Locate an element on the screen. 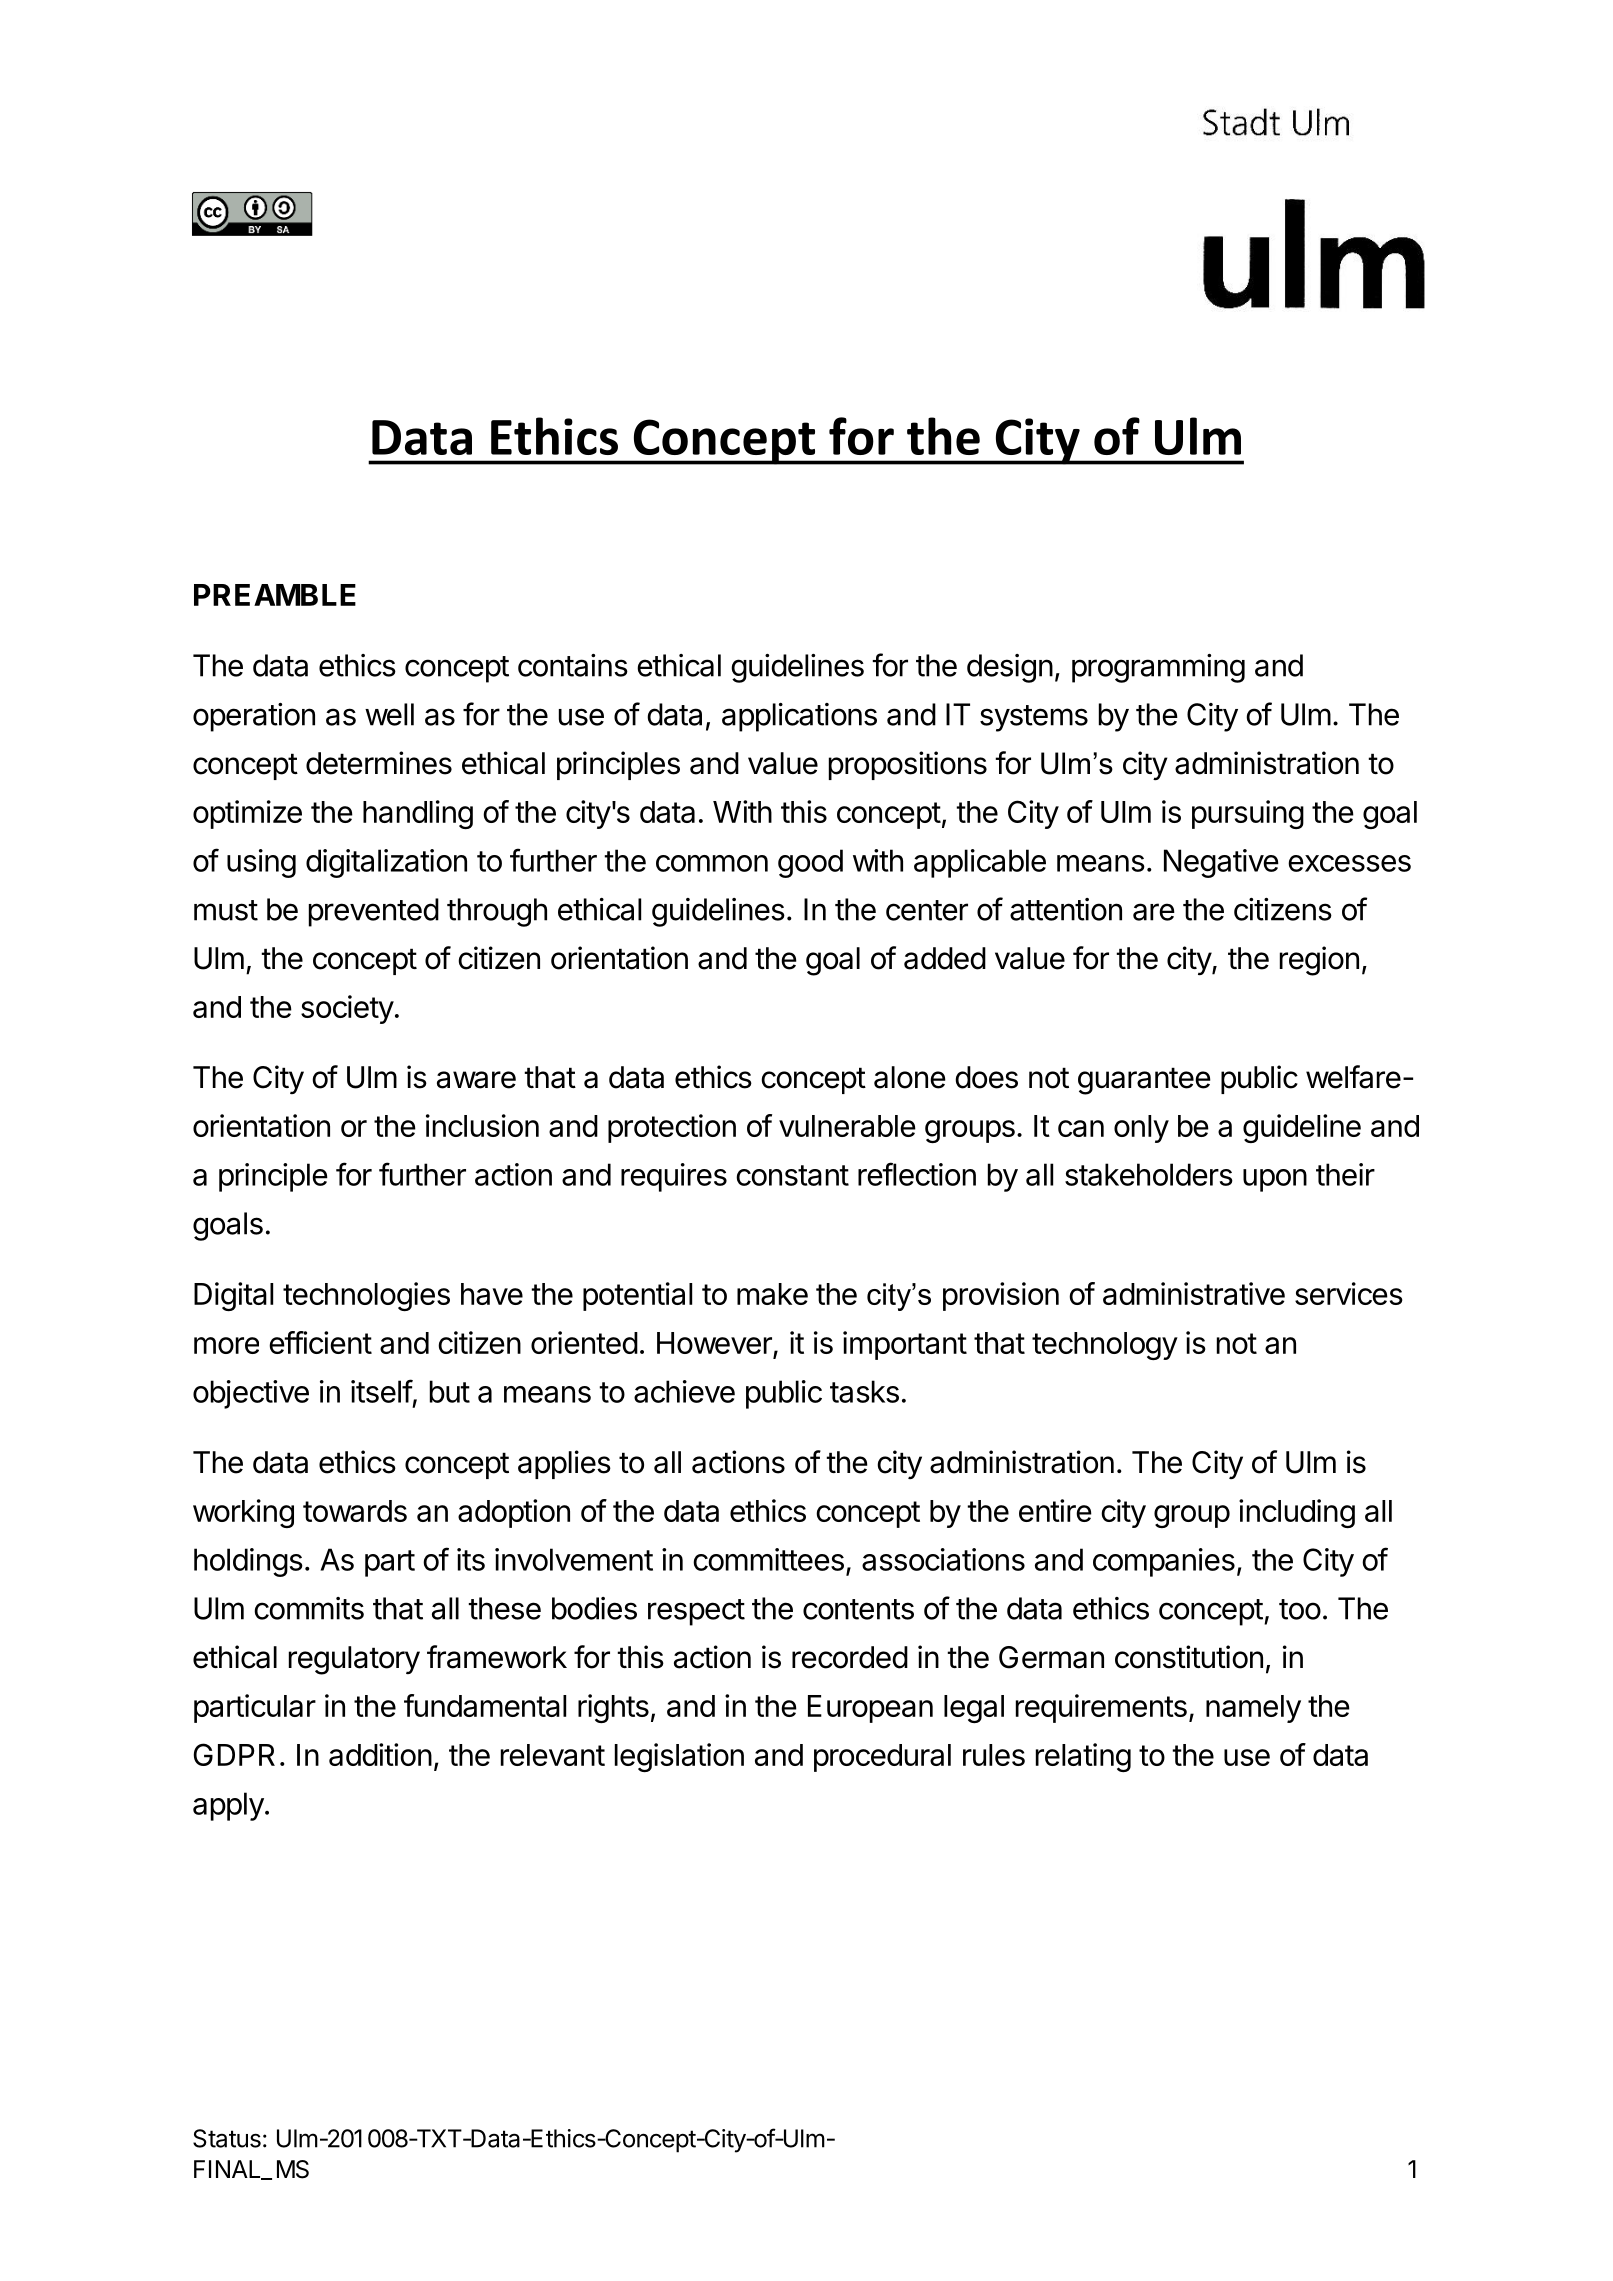 The width and height of the screenshot is (1613, 2281). administrative is located at coordinates (1194, 1293).
